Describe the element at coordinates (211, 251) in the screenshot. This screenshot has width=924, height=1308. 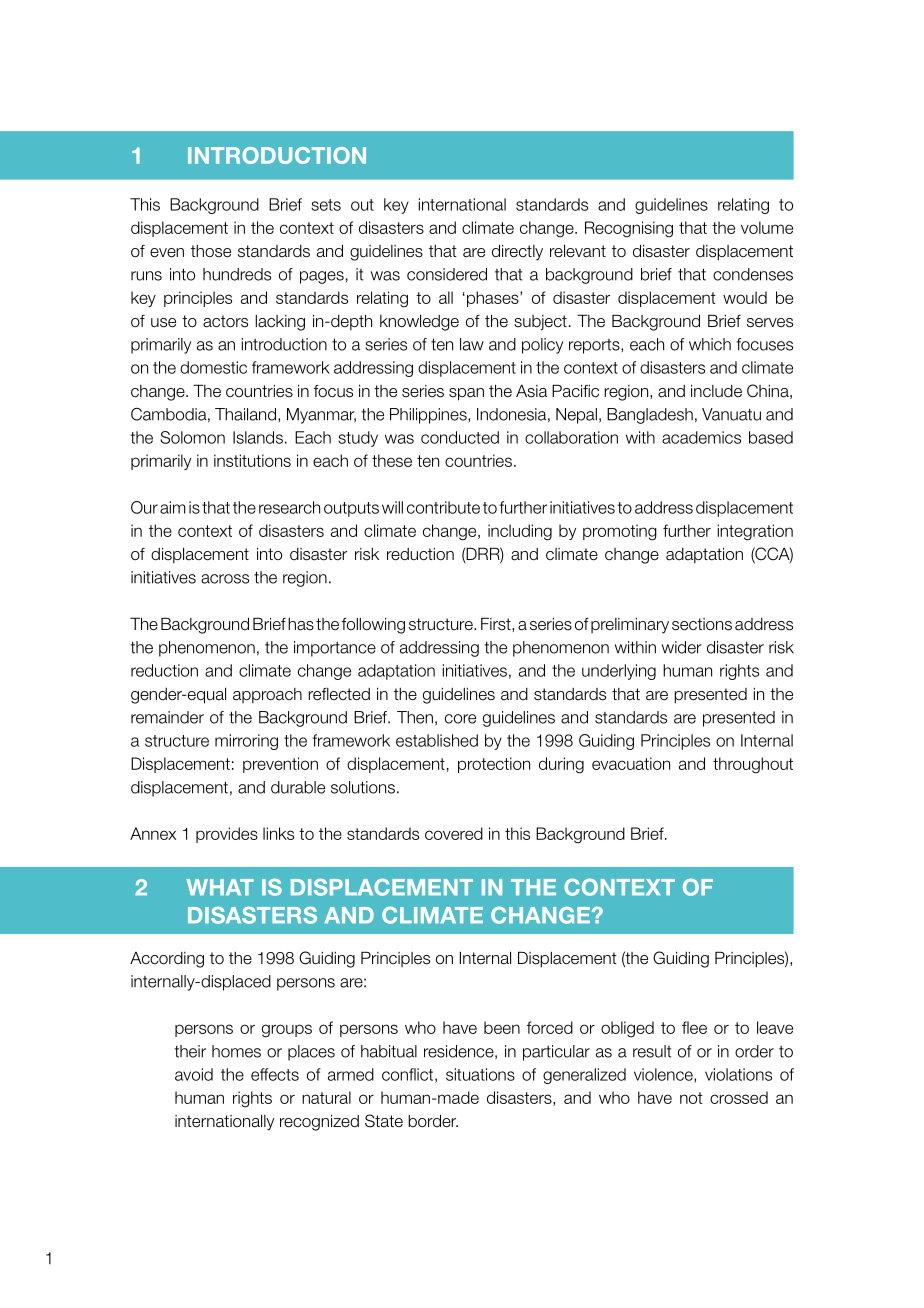
I see `those` at that location.
